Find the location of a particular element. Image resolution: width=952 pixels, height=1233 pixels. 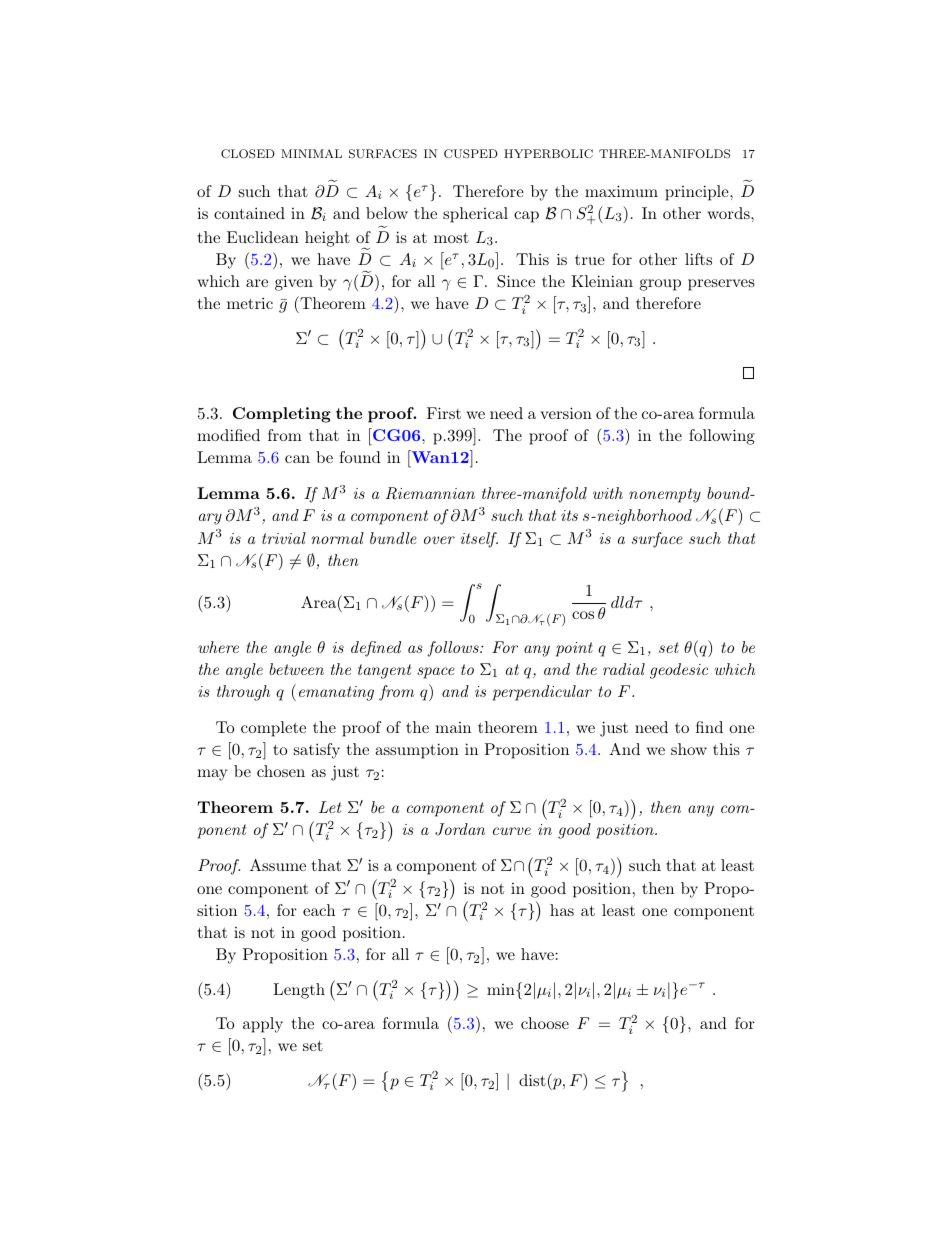

show is located at coordinates (689, 749).
